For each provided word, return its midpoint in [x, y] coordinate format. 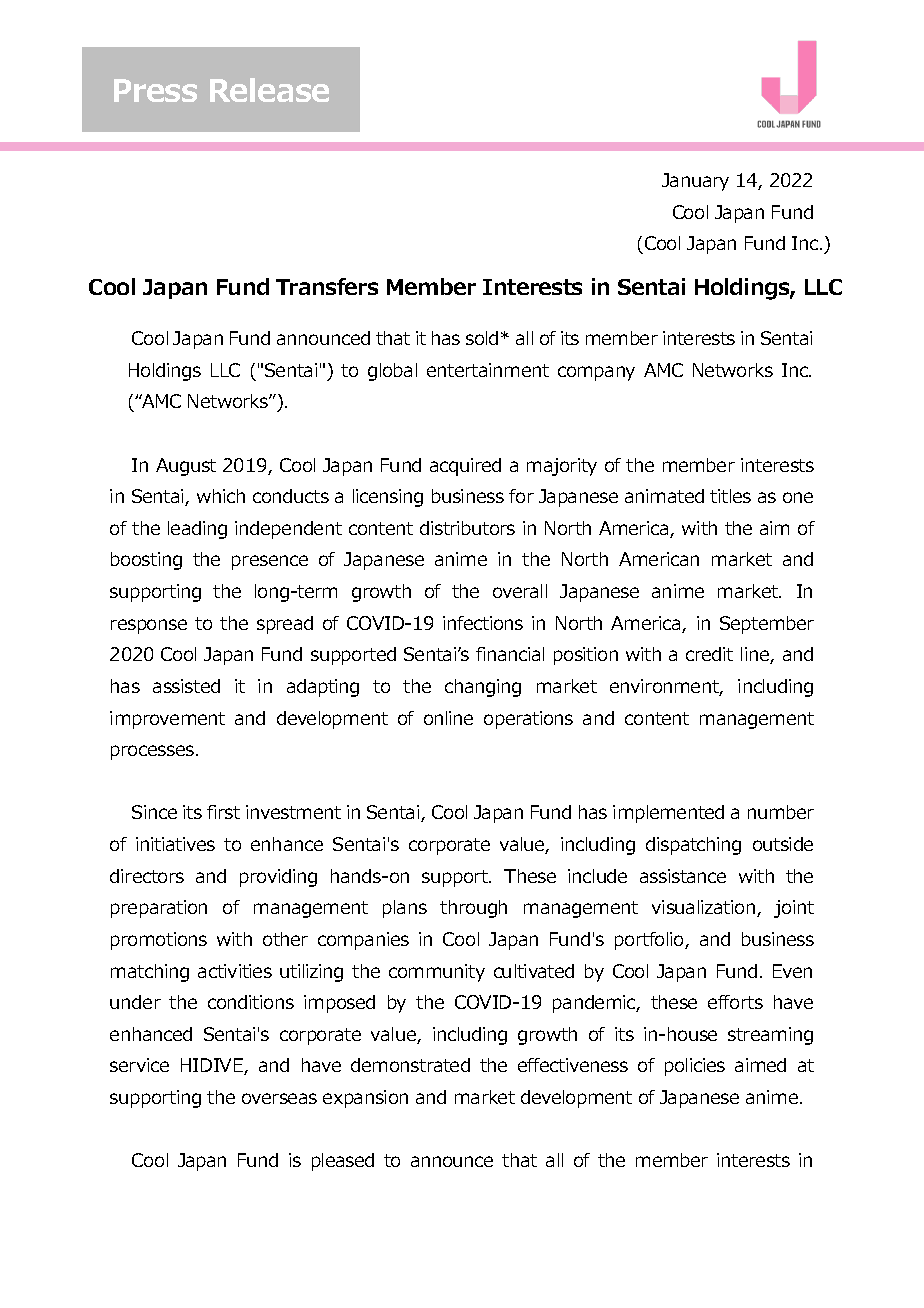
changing [483, 688]
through [473, 909]
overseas [279, 1098]
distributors [467, 528]
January [695, 182]
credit [709, 654]
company [596, 373]
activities [235, 971]
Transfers [327, 286]
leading [197, 530]
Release [269, 90]
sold [482, 338]
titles [730, 496]
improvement [167, 720]
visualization [705, 908]
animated [664, 496]
